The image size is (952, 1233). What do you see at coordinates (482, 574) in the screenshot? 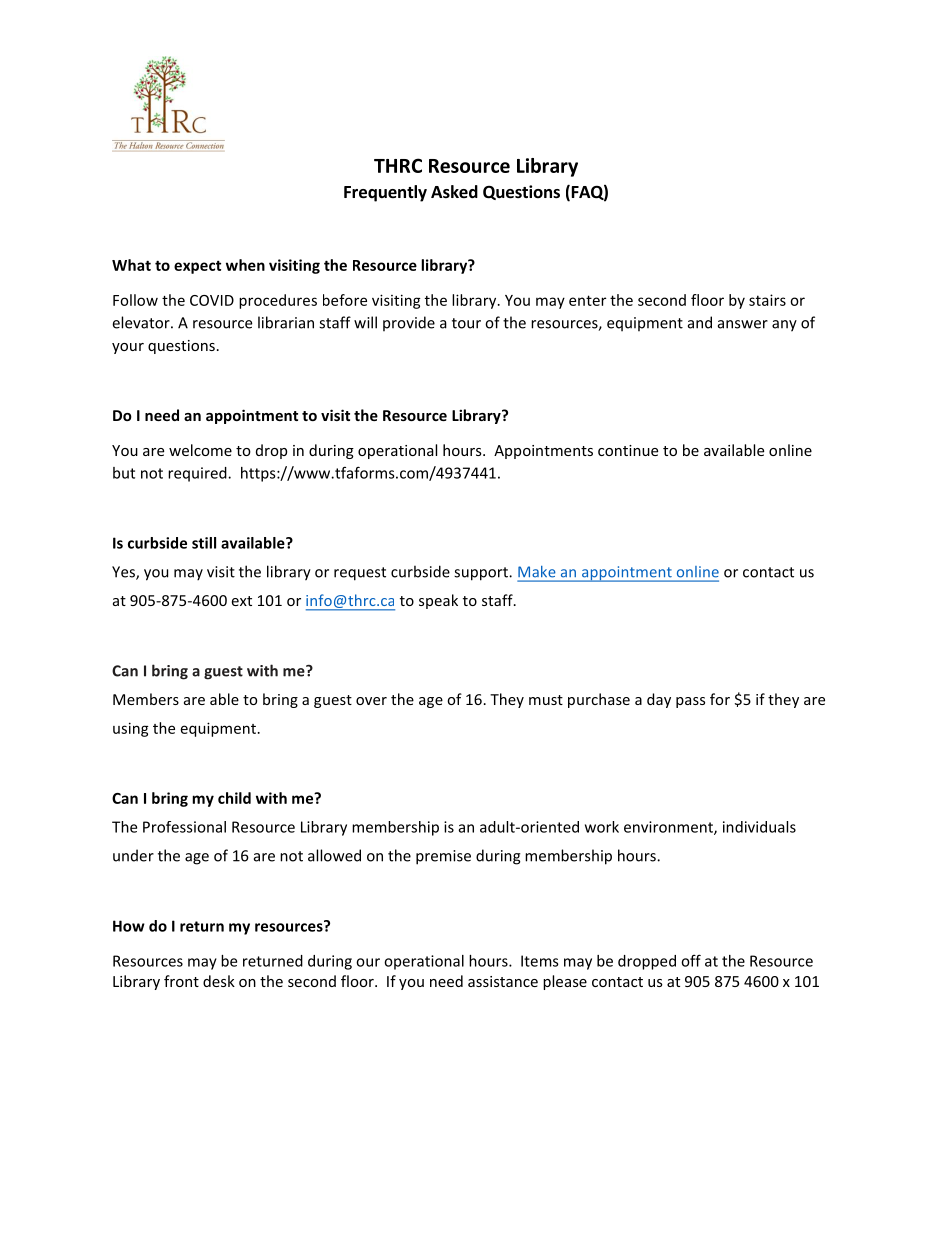
I see `support` at bounding box center [482, 574].
